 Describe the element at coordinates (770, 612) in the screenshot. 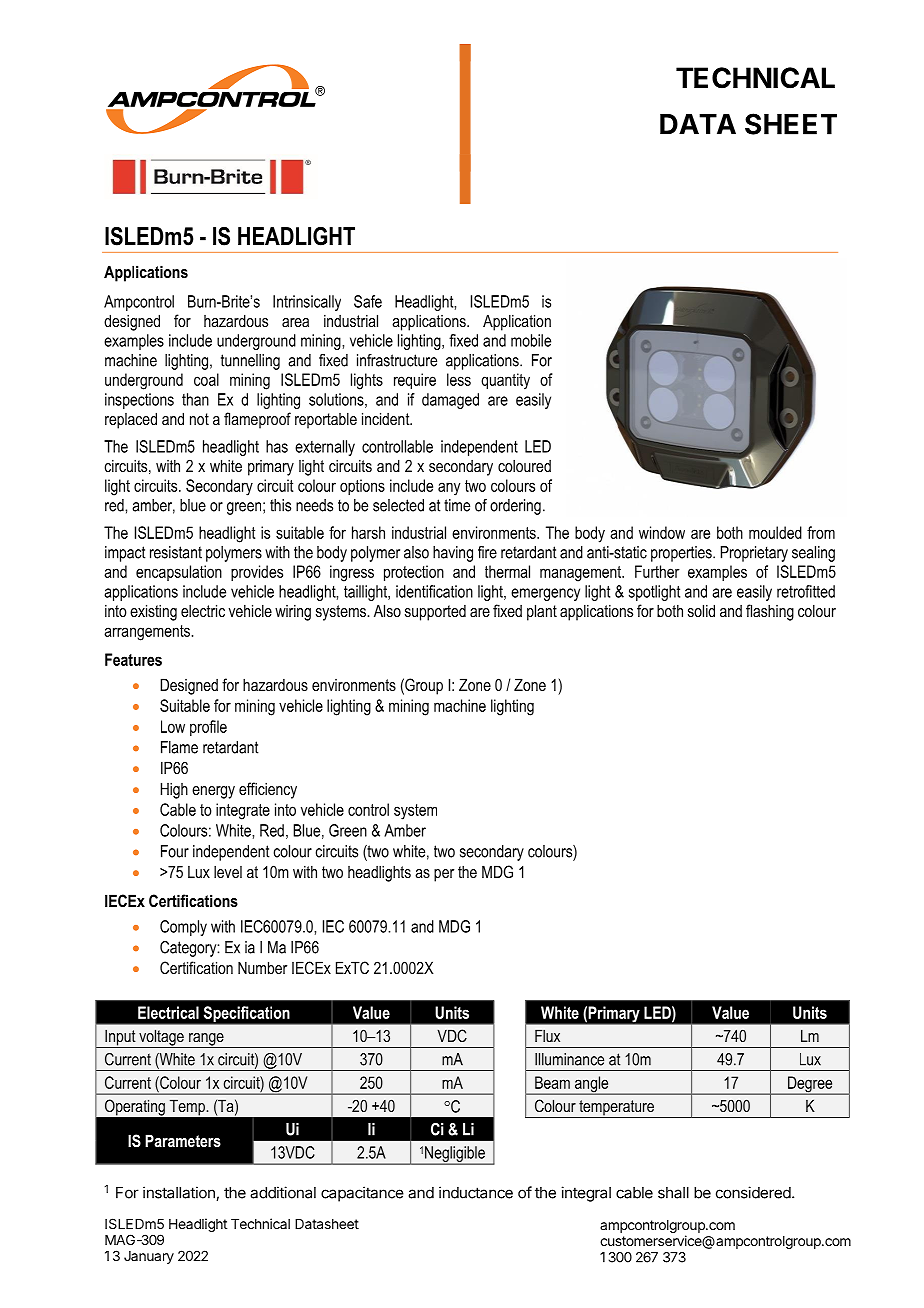

I see `flashing` at that location.
